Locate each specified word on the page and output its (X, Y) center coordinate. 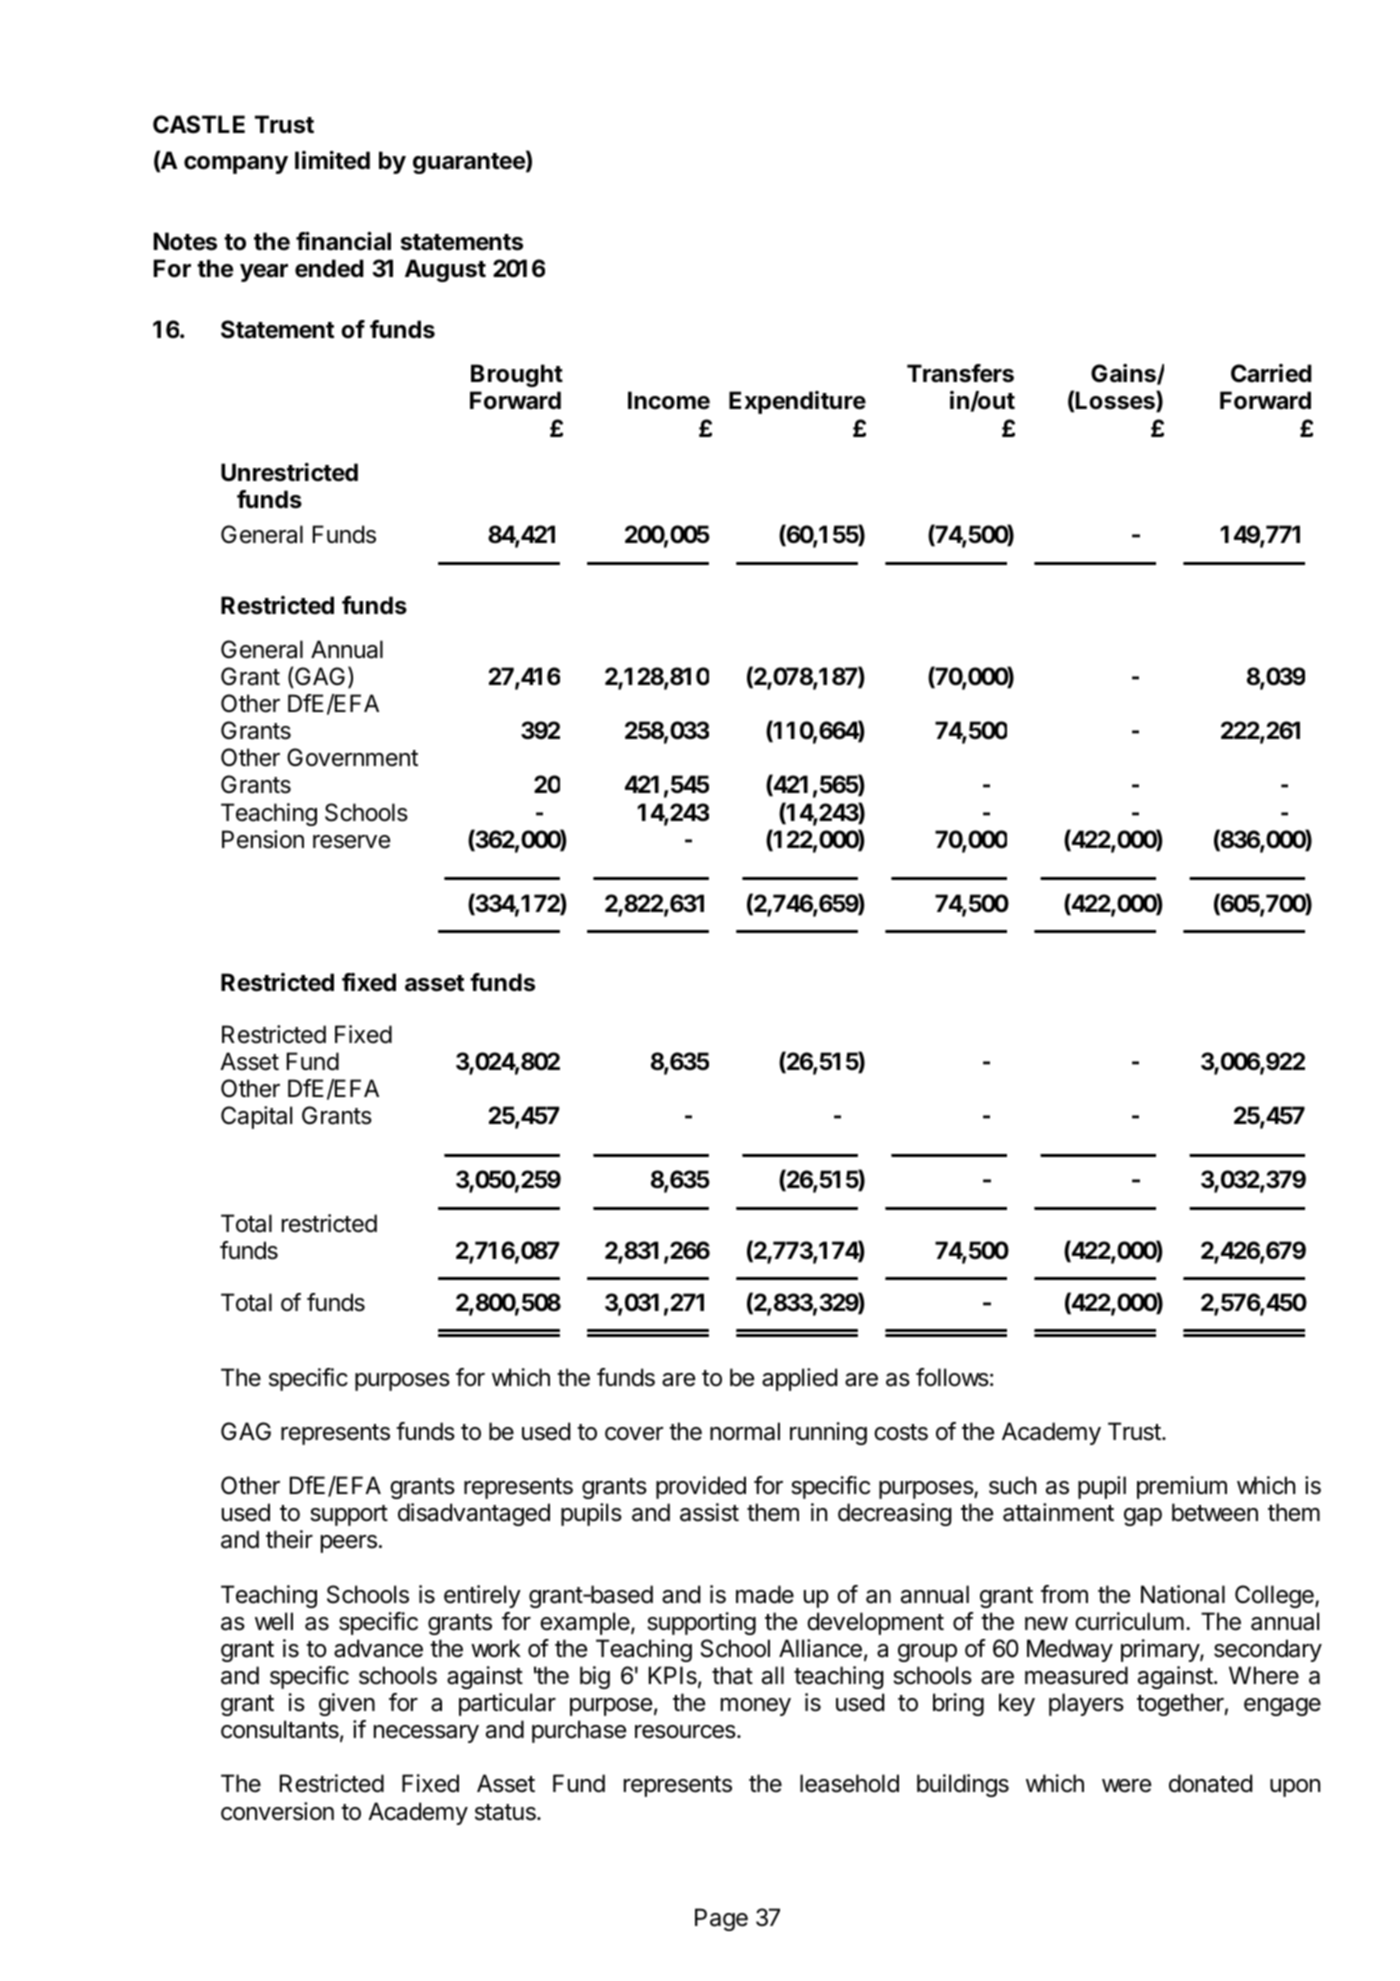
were (1126, 1786)
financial (343, 241)
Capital (256, 1117)
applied (799, 1379)
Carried (1271, 373)
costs (901, 1432)
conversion (277, 1811)
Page (721, 1919)
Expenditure (797, 402)
